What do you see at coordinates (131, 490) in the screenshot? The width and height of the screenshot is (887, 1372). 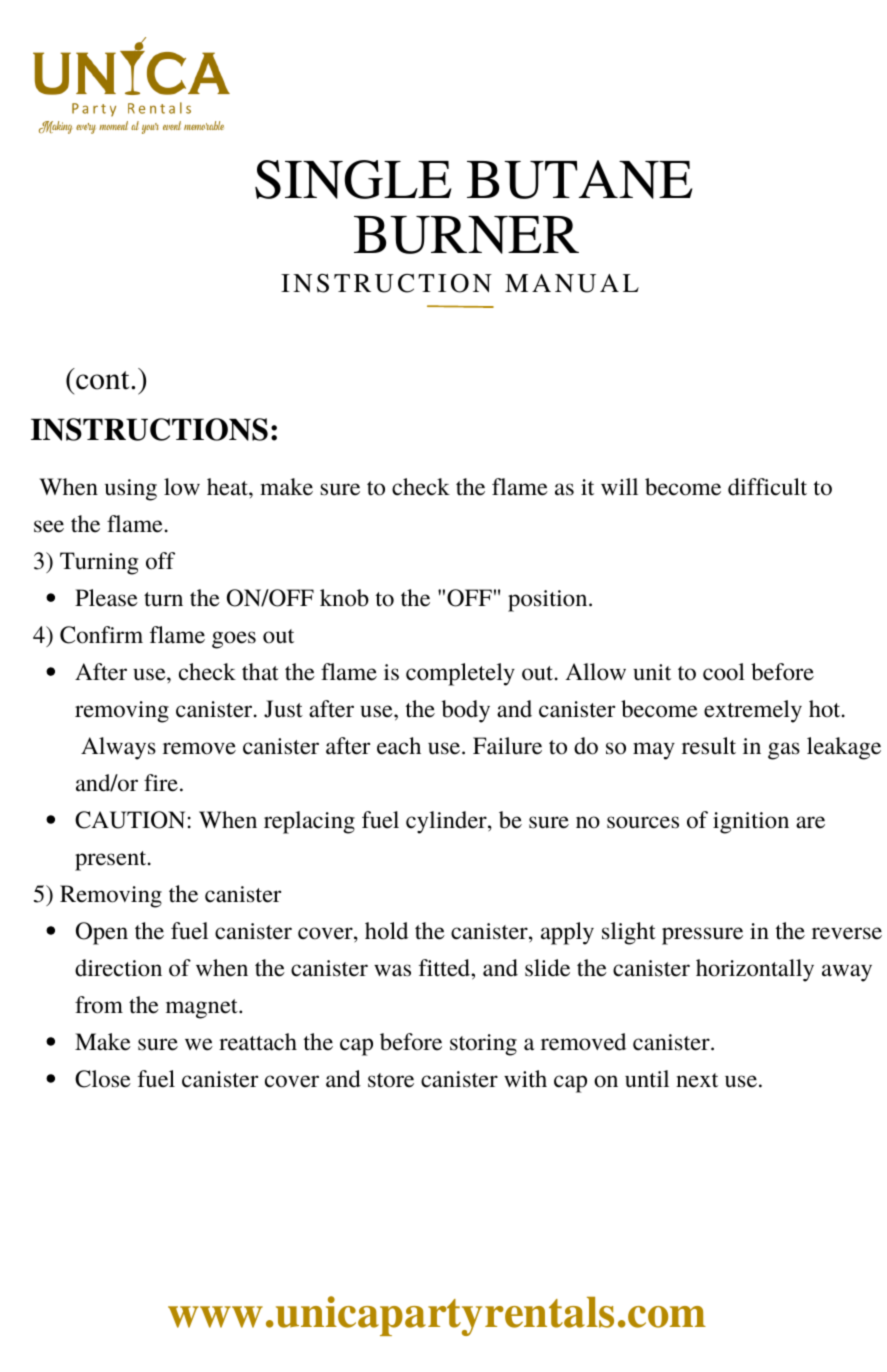 I see `using` at bounding box center [131, 490].
